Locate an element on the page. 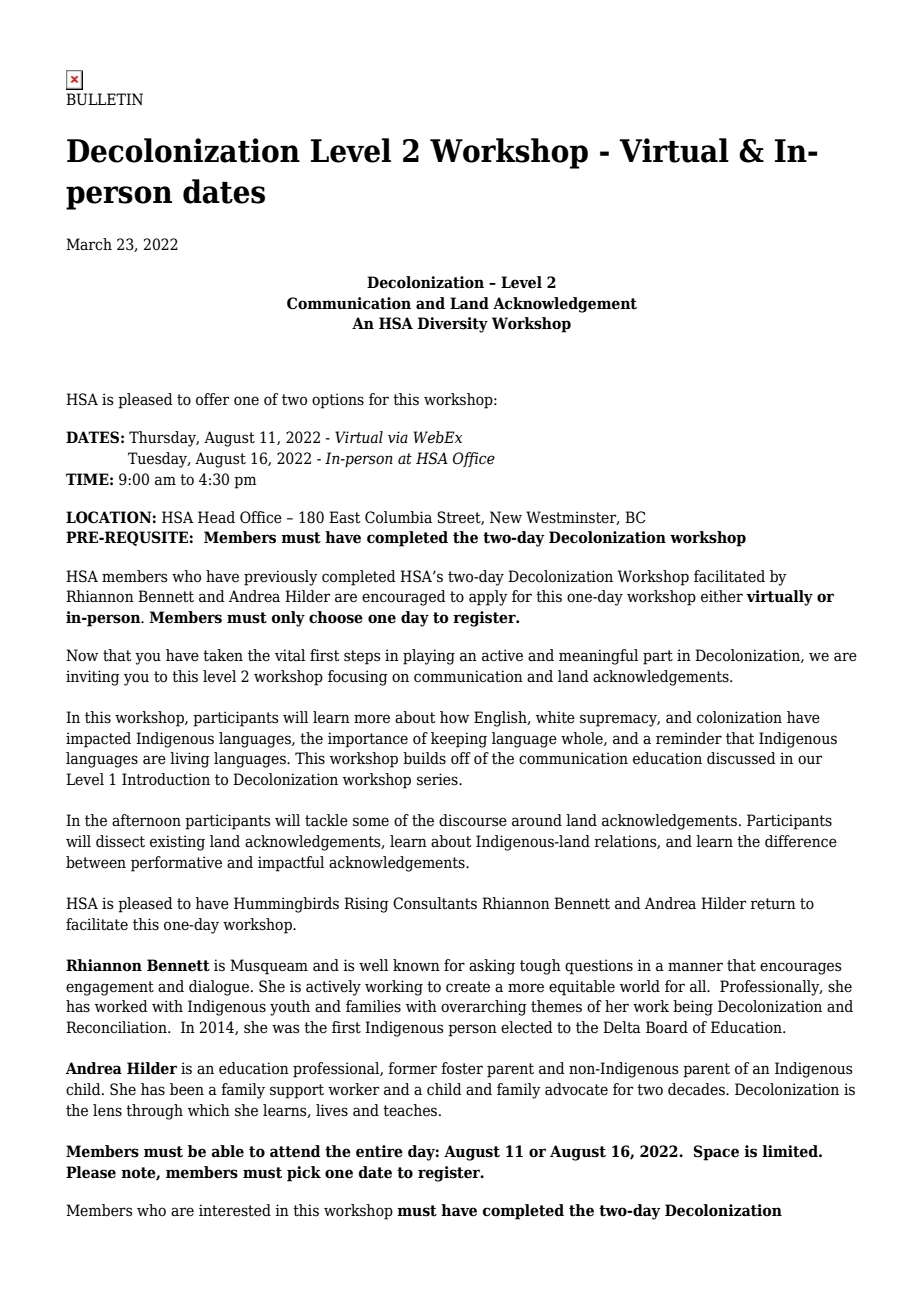  entire is located at coordinates (379, 1151).
